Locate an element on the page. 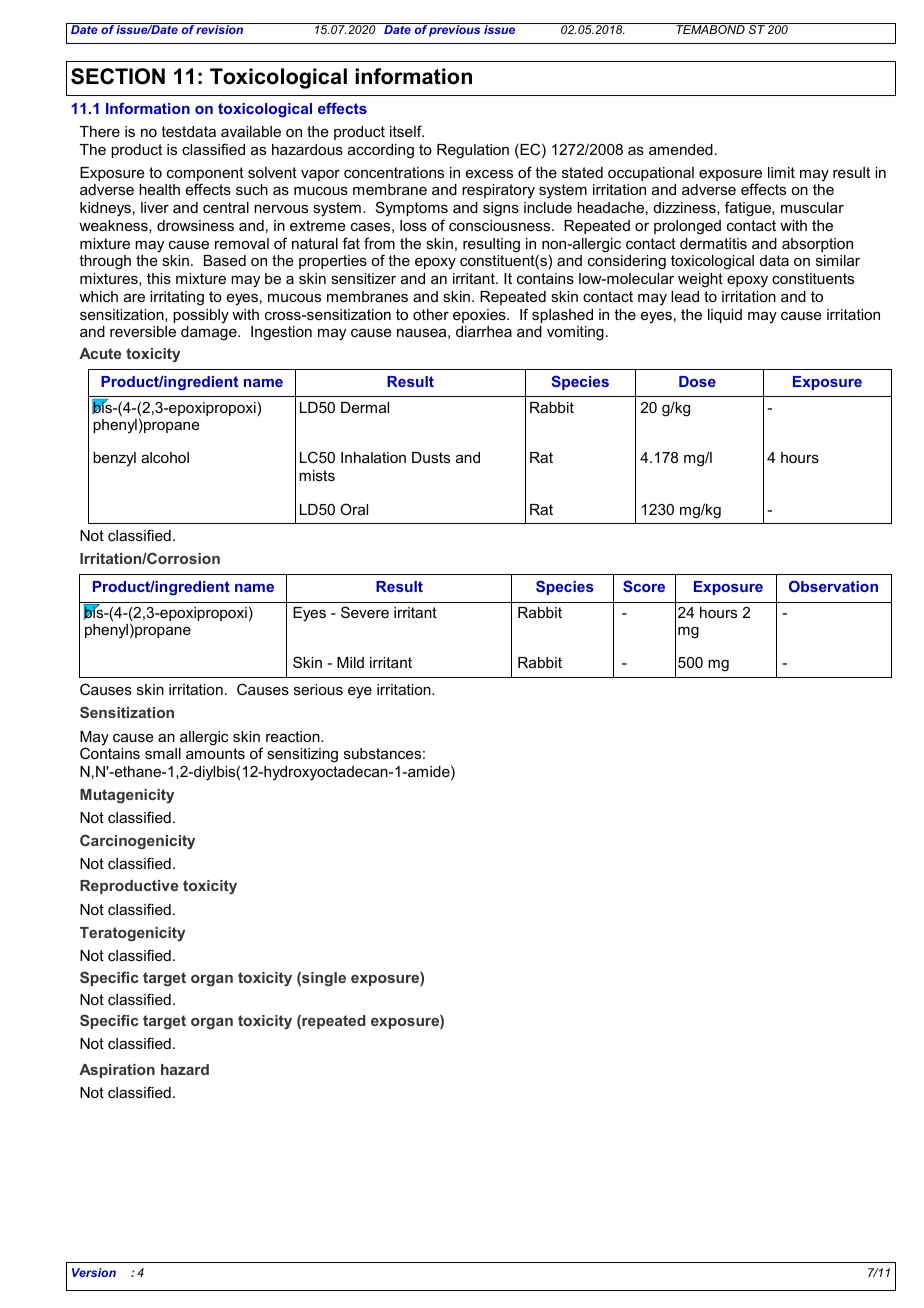 The height and width of the image is (1308, 924). Severe is located at coordinates (365, 612).
